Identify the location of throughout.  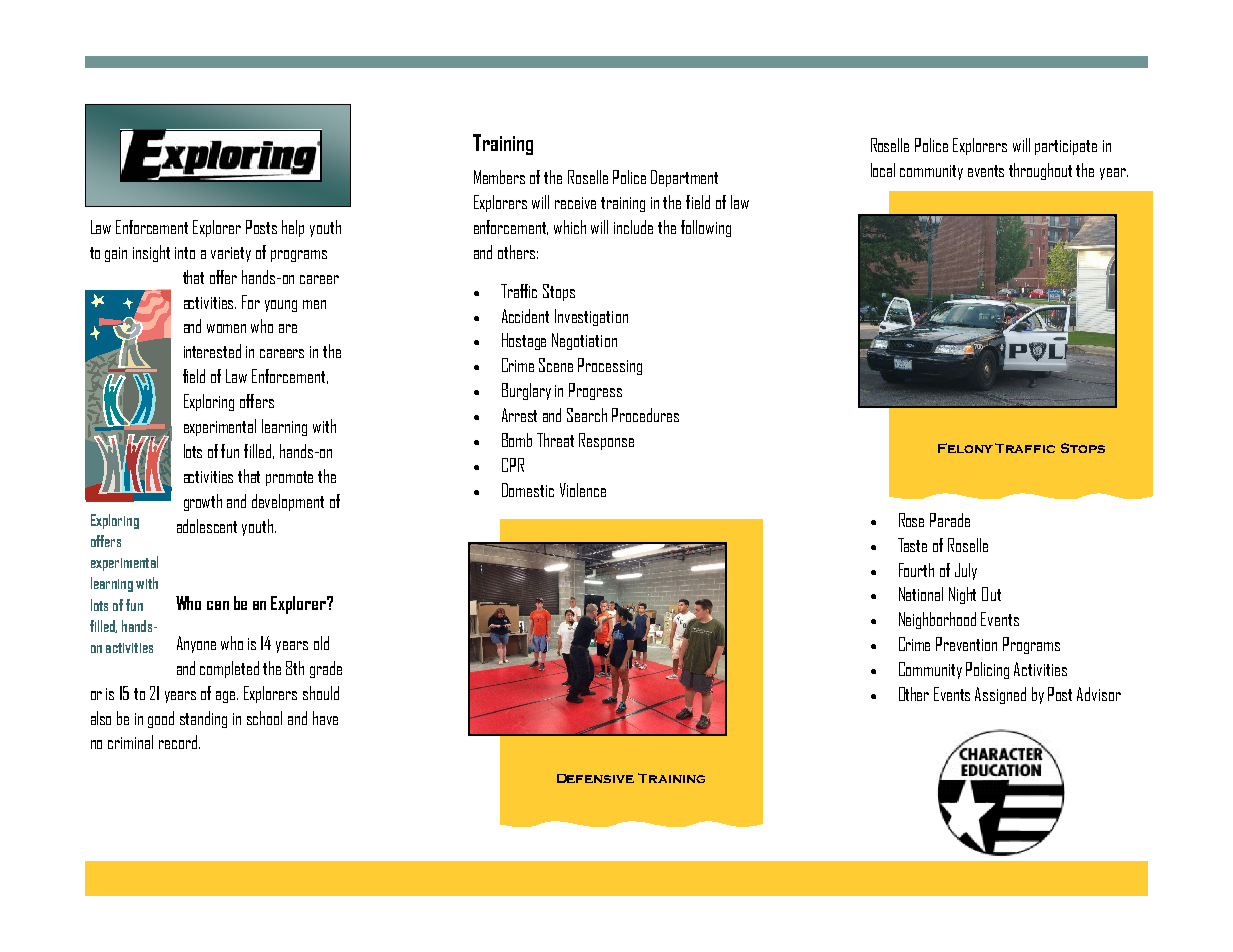
(1040, 171).
